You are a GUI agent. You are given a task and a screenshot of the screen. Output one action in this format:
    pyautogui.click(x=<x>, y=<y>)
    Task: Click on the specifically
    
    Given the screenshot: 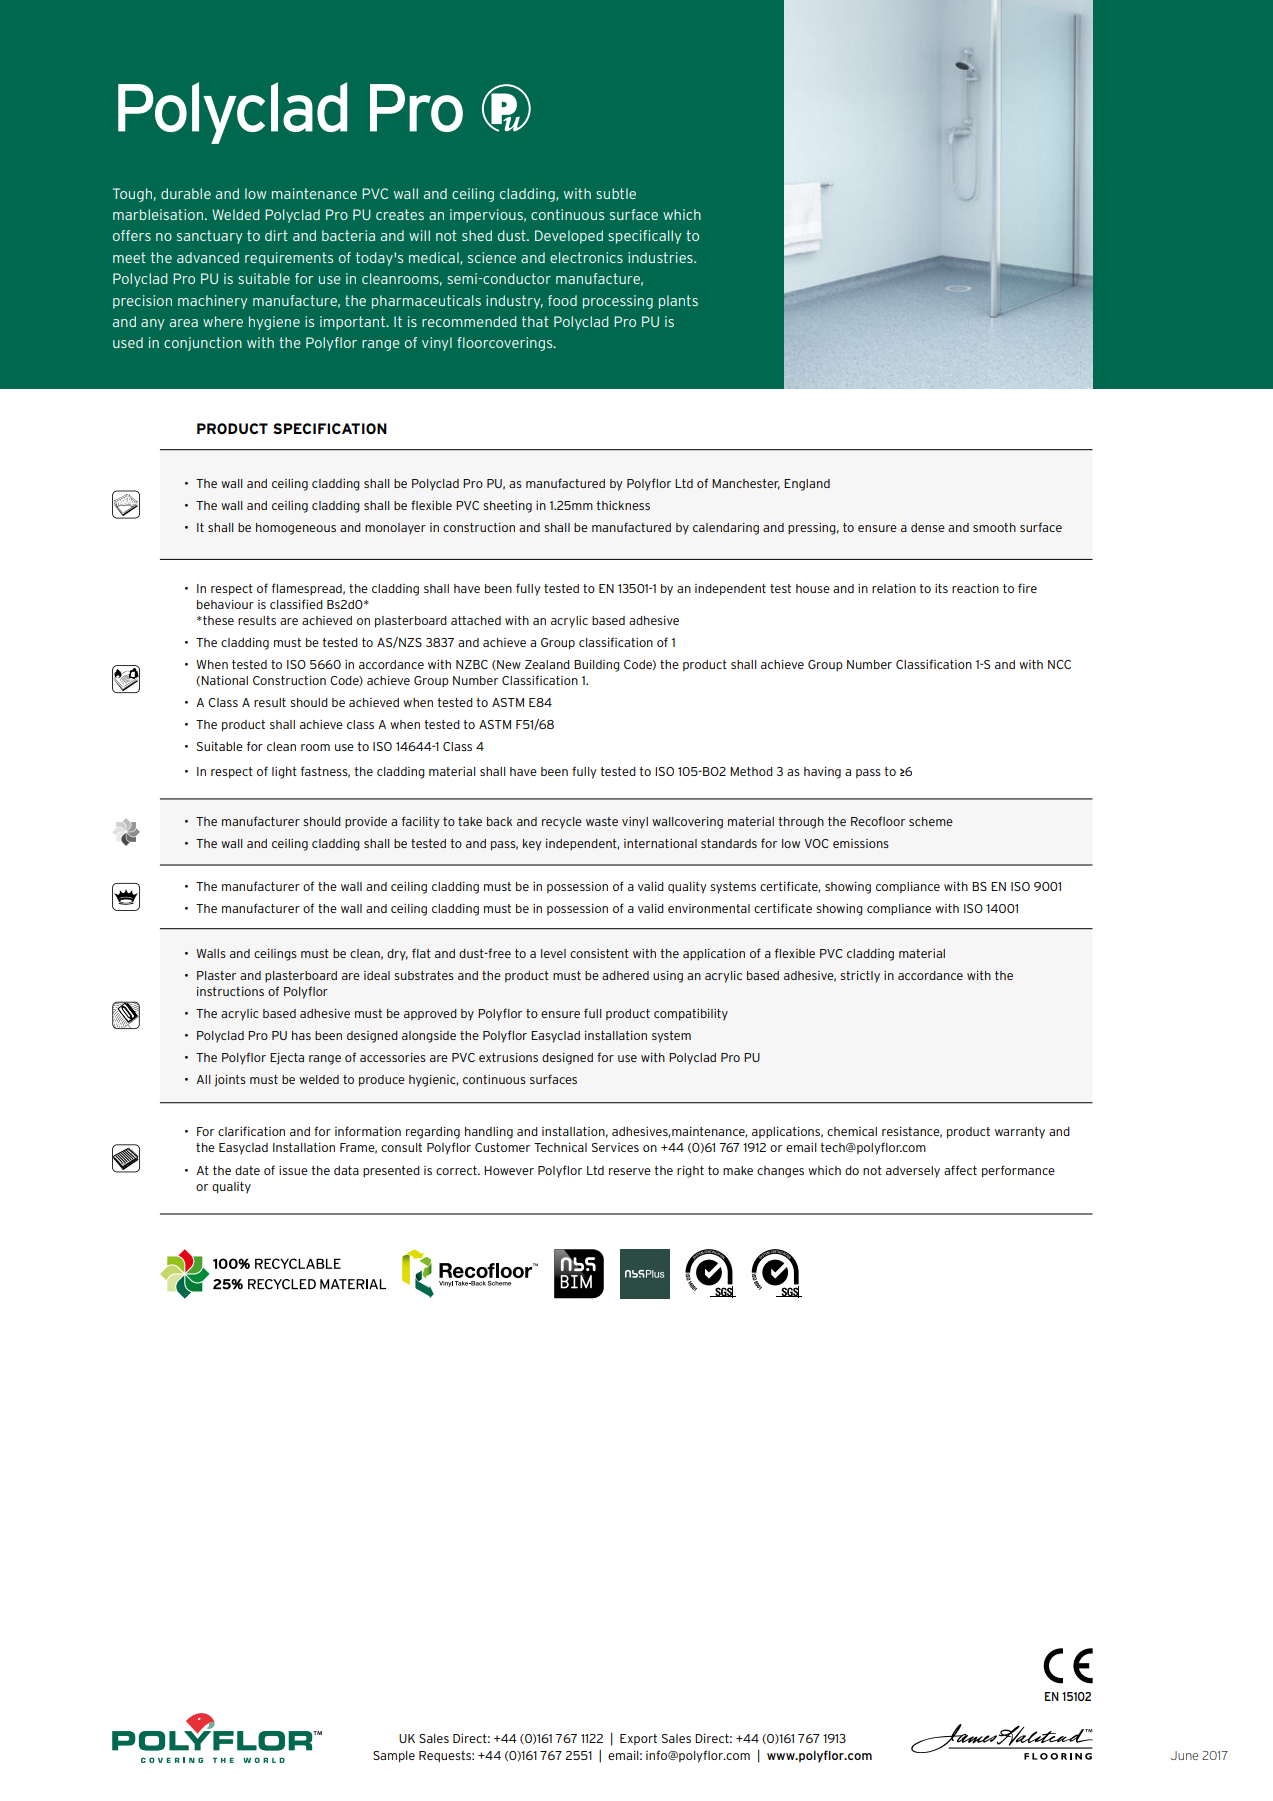 What is the action you would take?
    pyautogui.click(x=645, y=237)
